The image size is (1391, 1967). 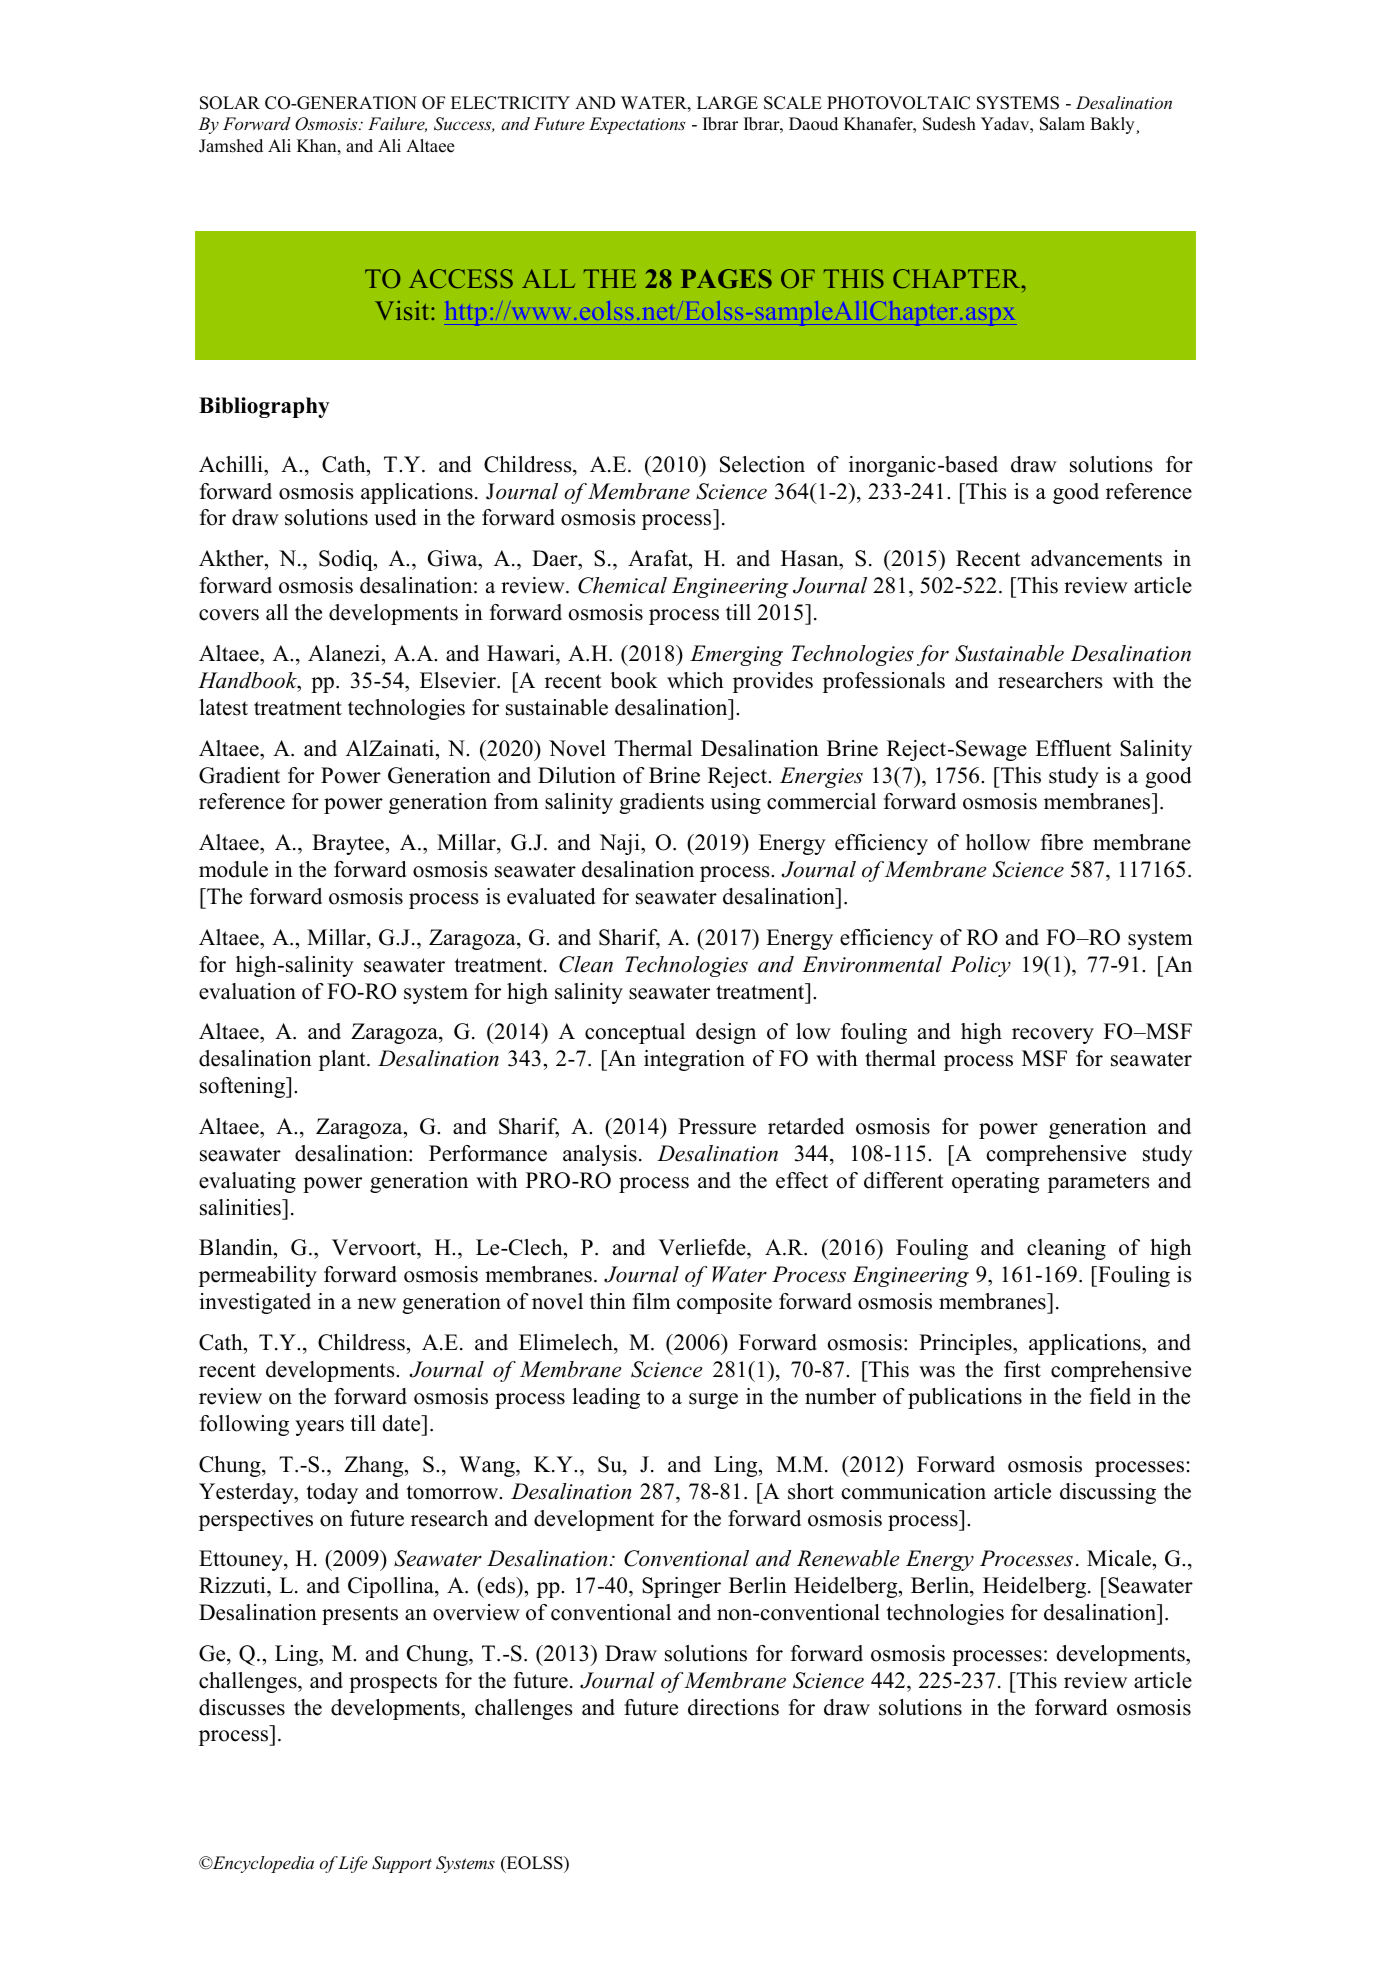 What do you see at coordinates (1096, 558) in the screenshot?
I see `advancements` at bounding box center [1096, 558].
